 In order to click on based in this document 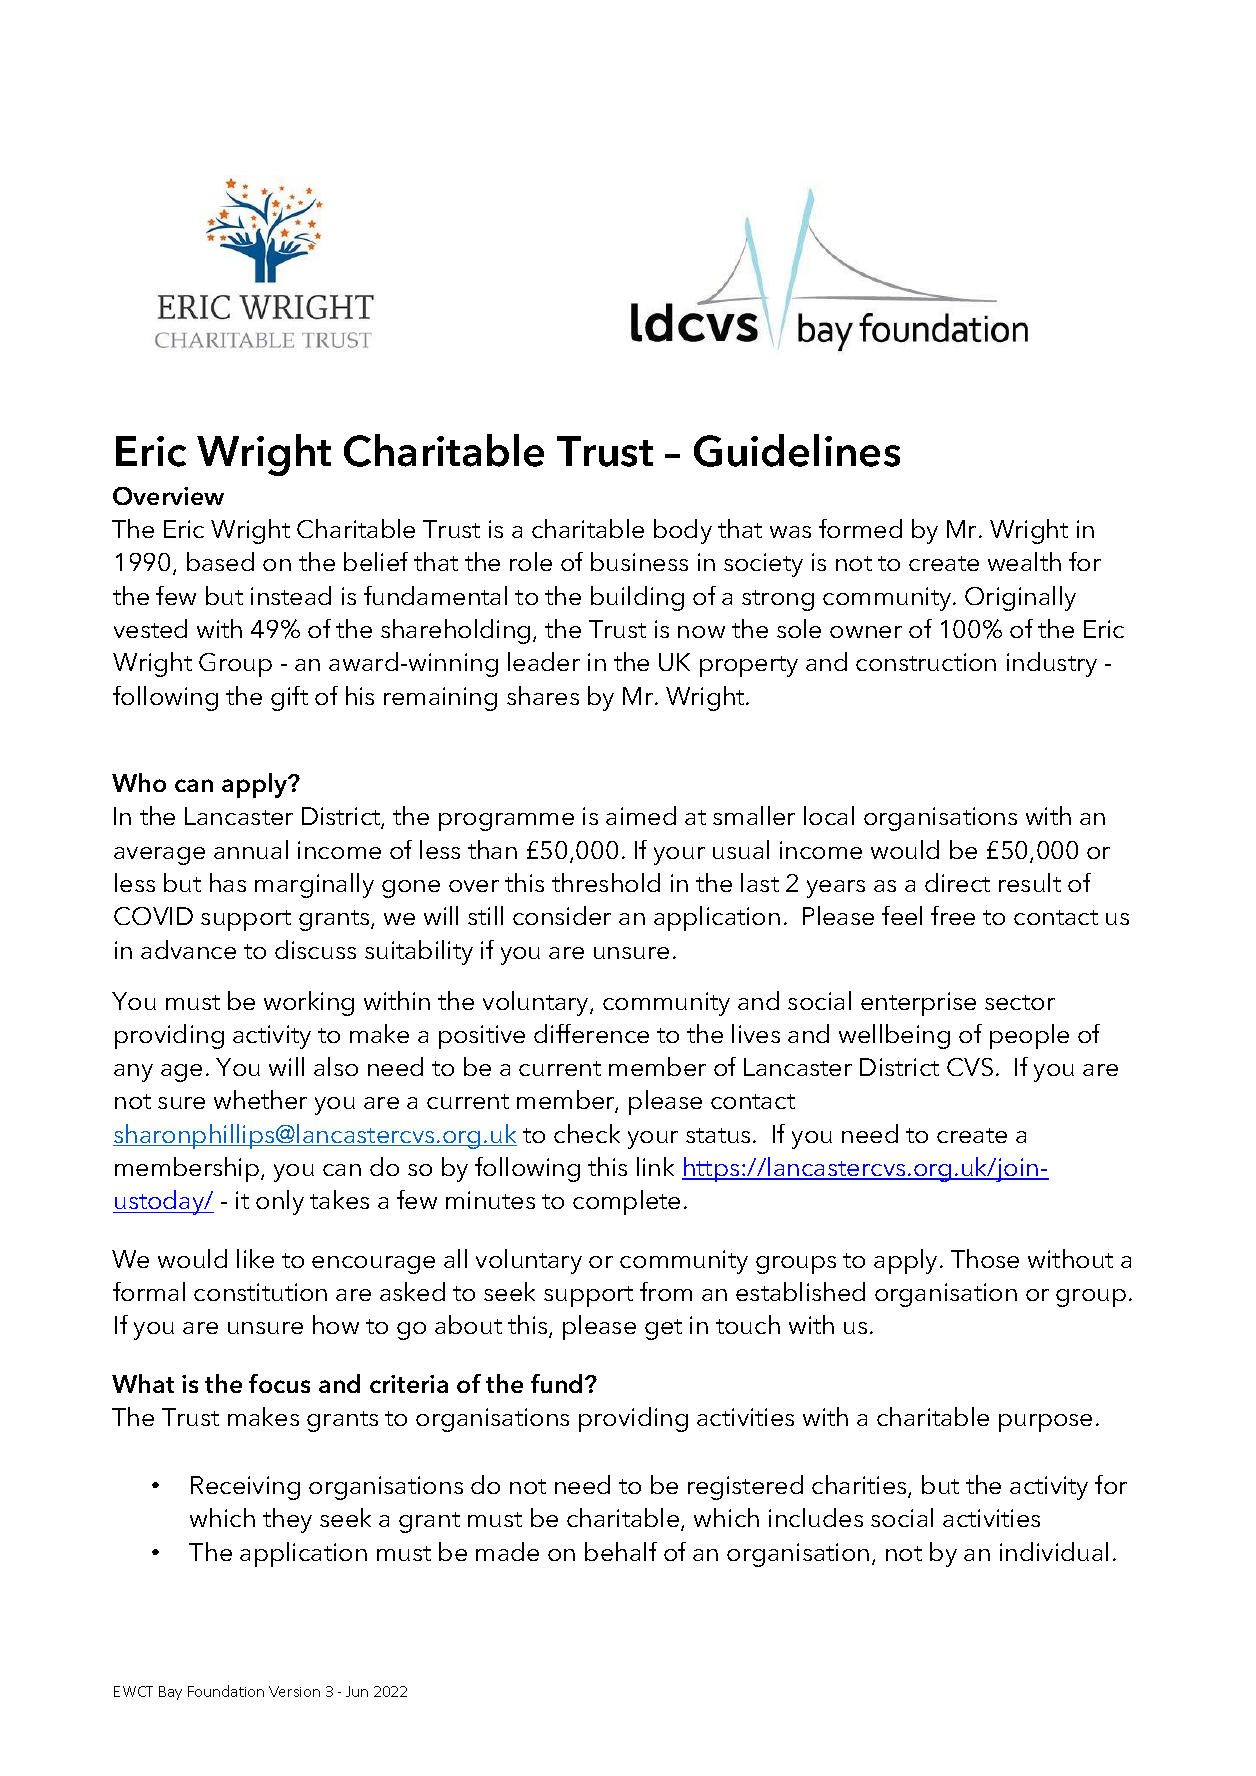, I will do `click(220, 561)`.
